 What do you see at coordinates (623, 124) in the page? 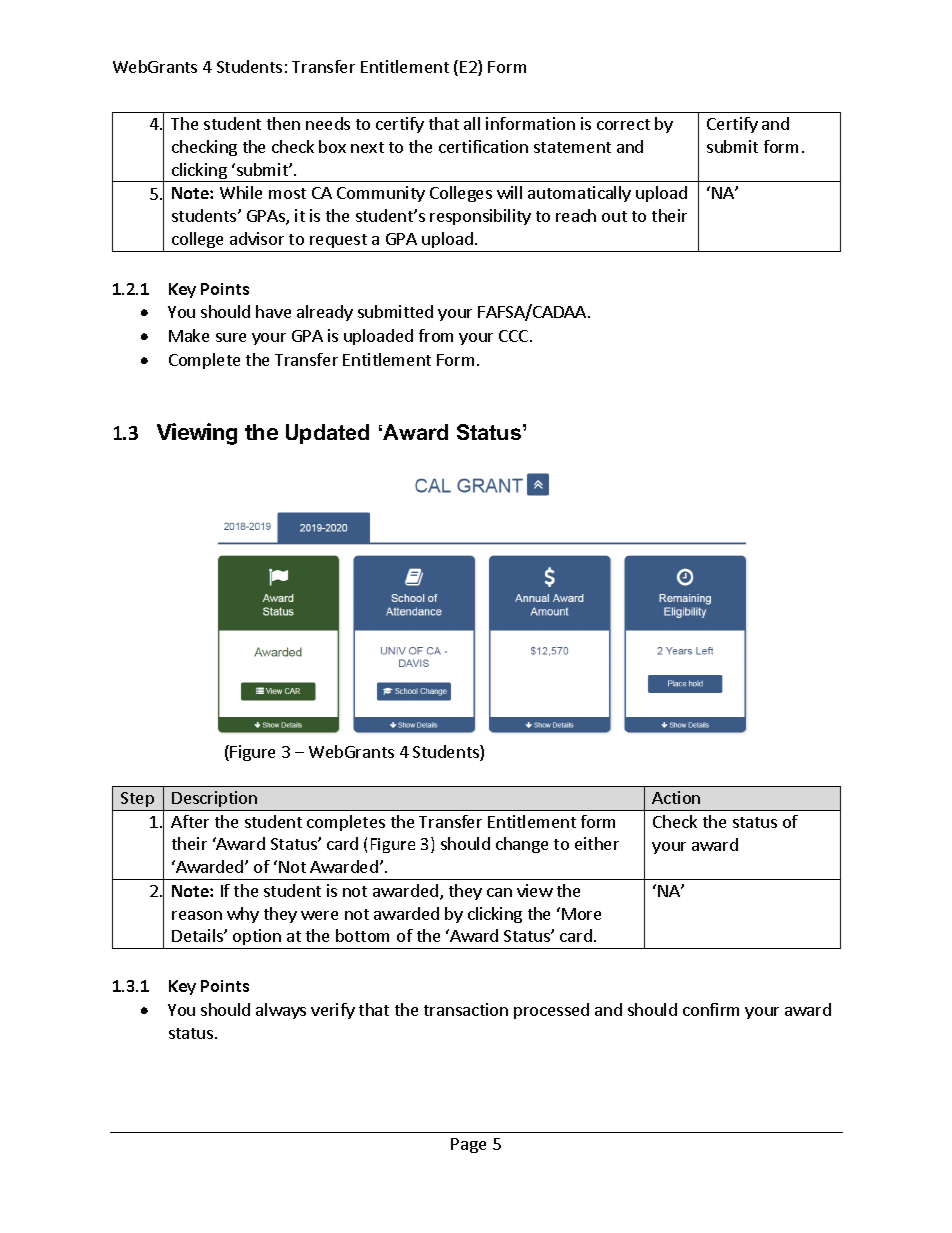
I see `correct` at bounding box center [623, 124].
